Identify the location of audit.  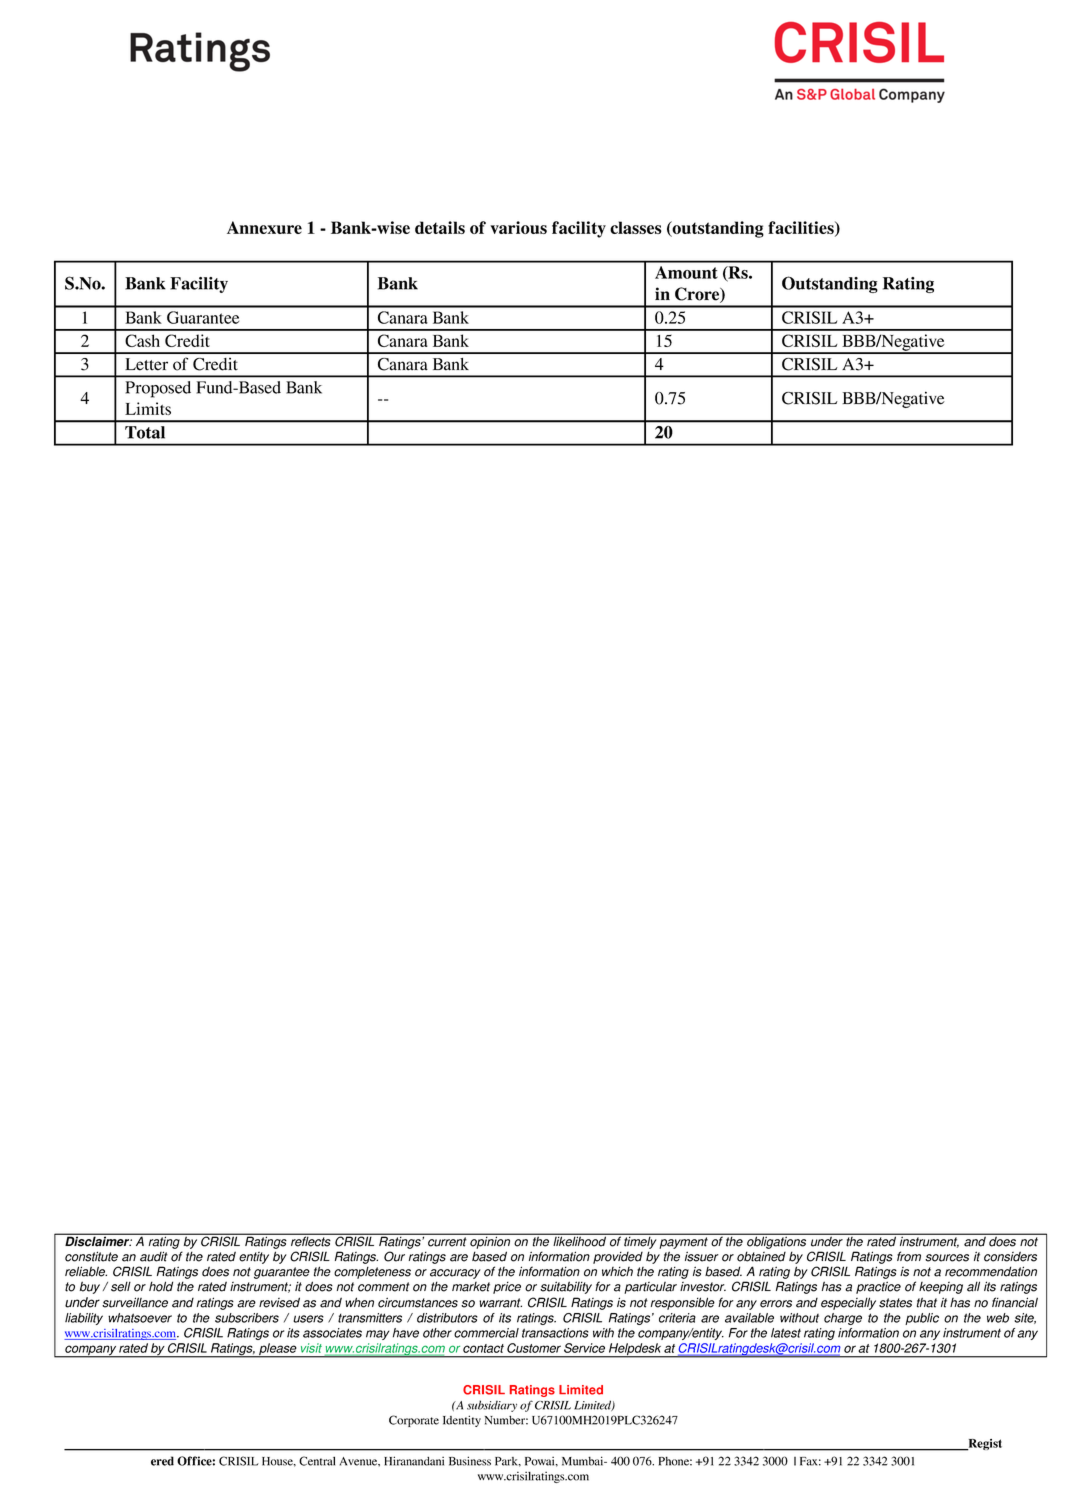
(154, 1256).
